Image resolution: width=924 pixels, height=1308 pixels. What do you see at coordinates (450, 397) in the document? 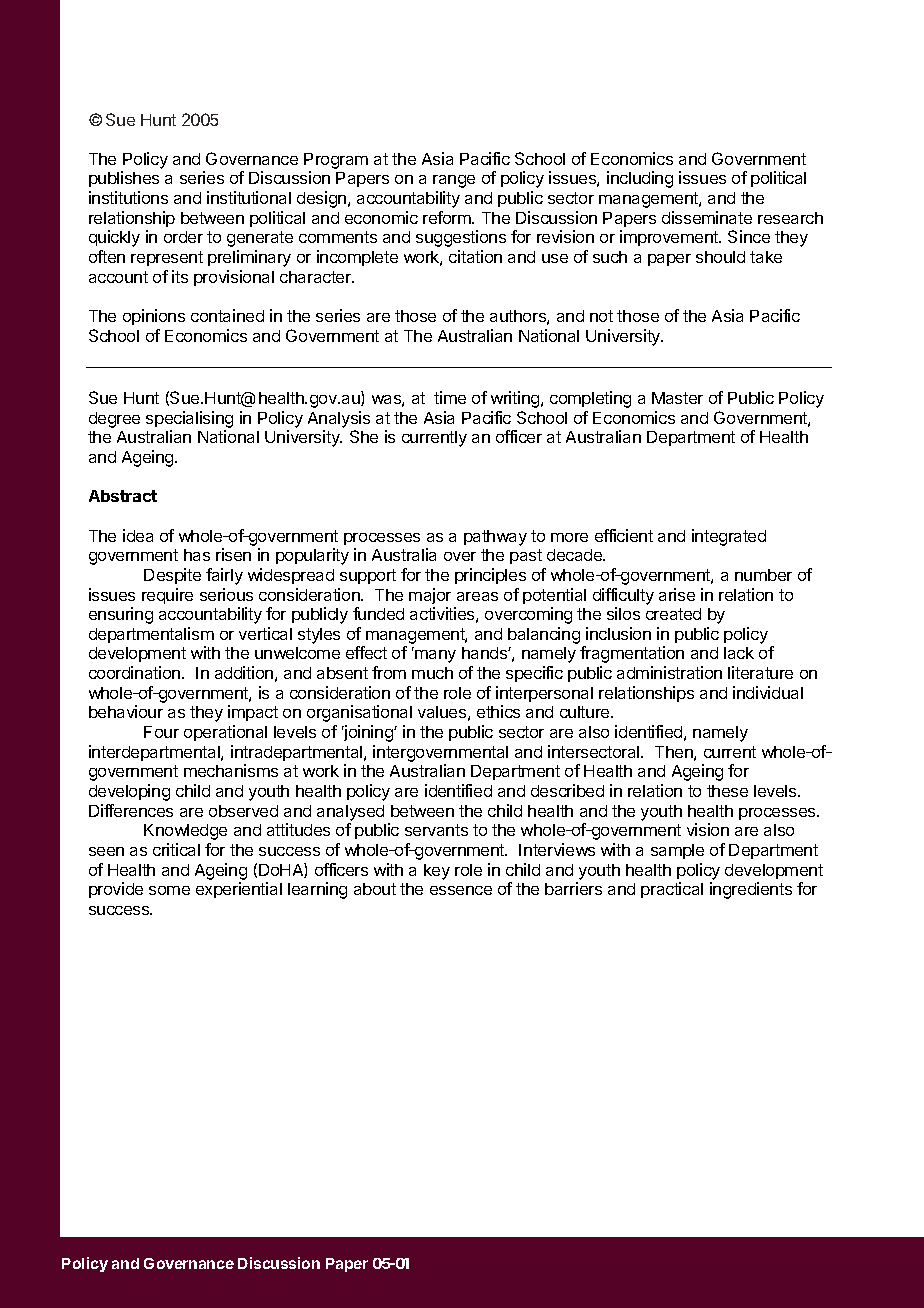
I see `time` at bounding box center [450, 397].
